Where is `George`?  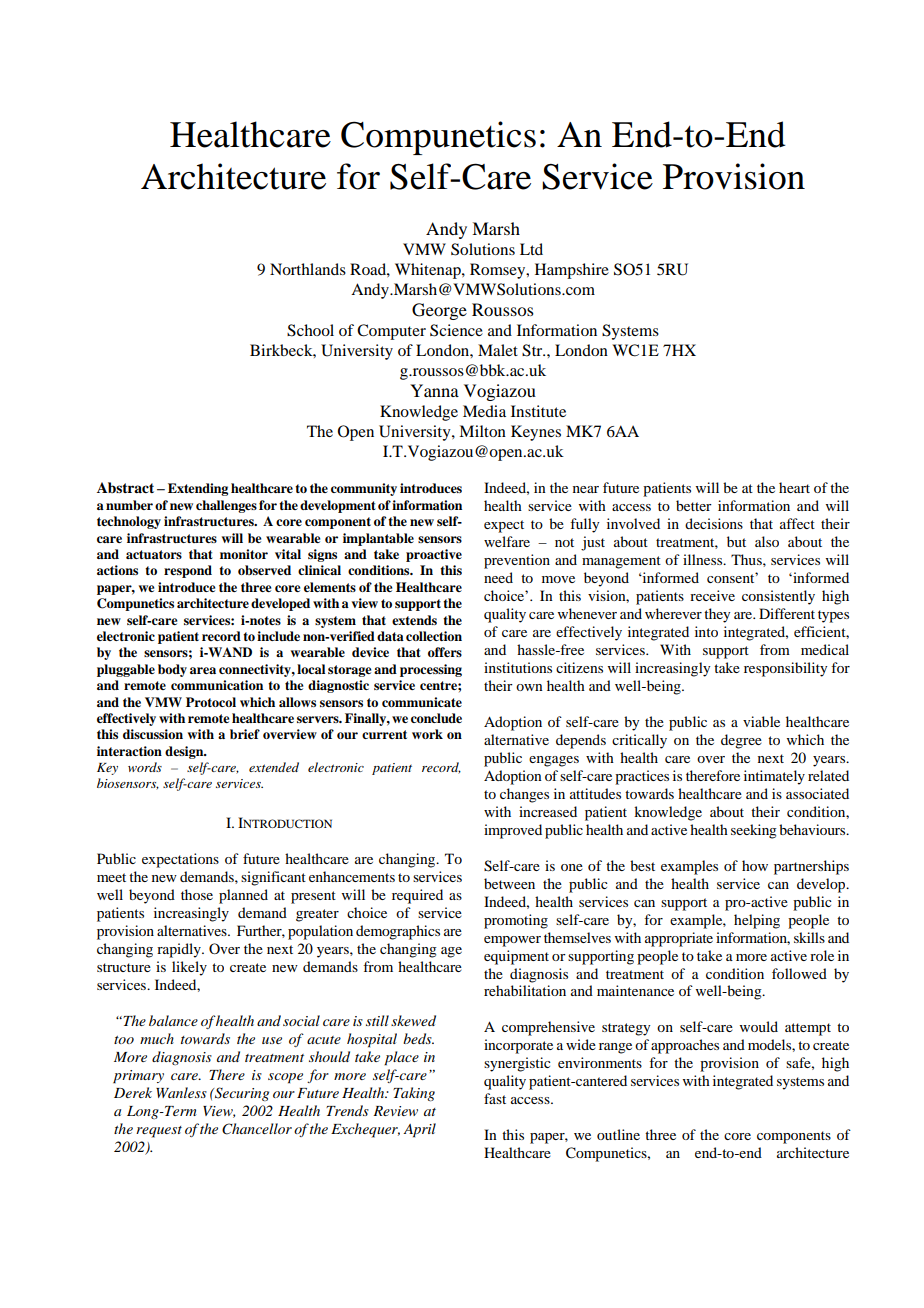 George is located at coordinates (439, 311).
